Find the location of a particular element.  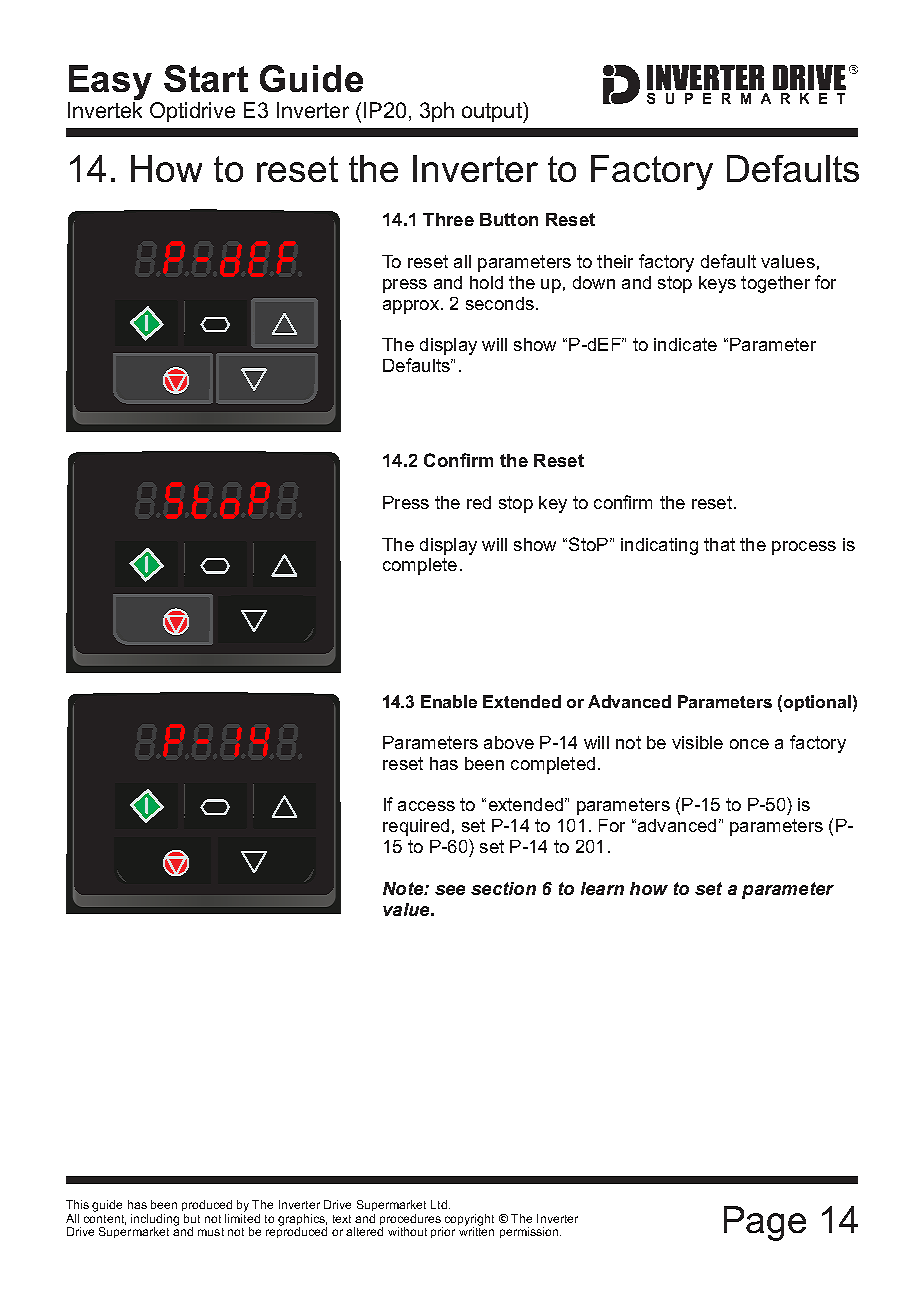

their is located at coordinates (615, 261).
